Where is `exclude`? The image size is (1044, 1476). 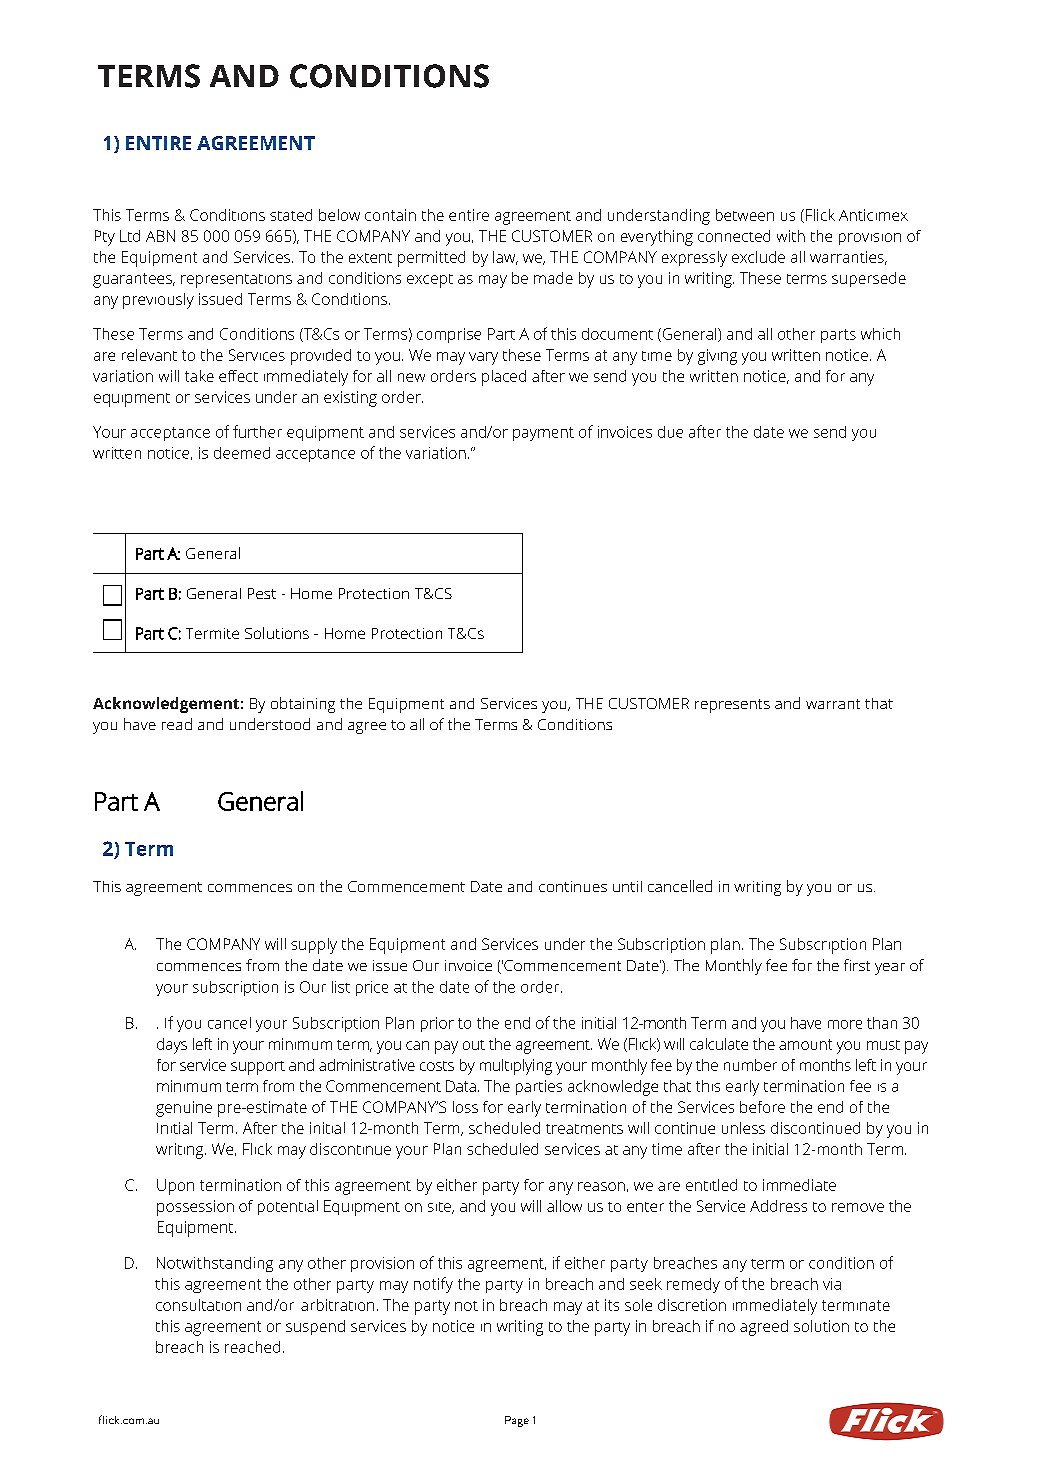
exclude is located at coordinates (758, 257).
